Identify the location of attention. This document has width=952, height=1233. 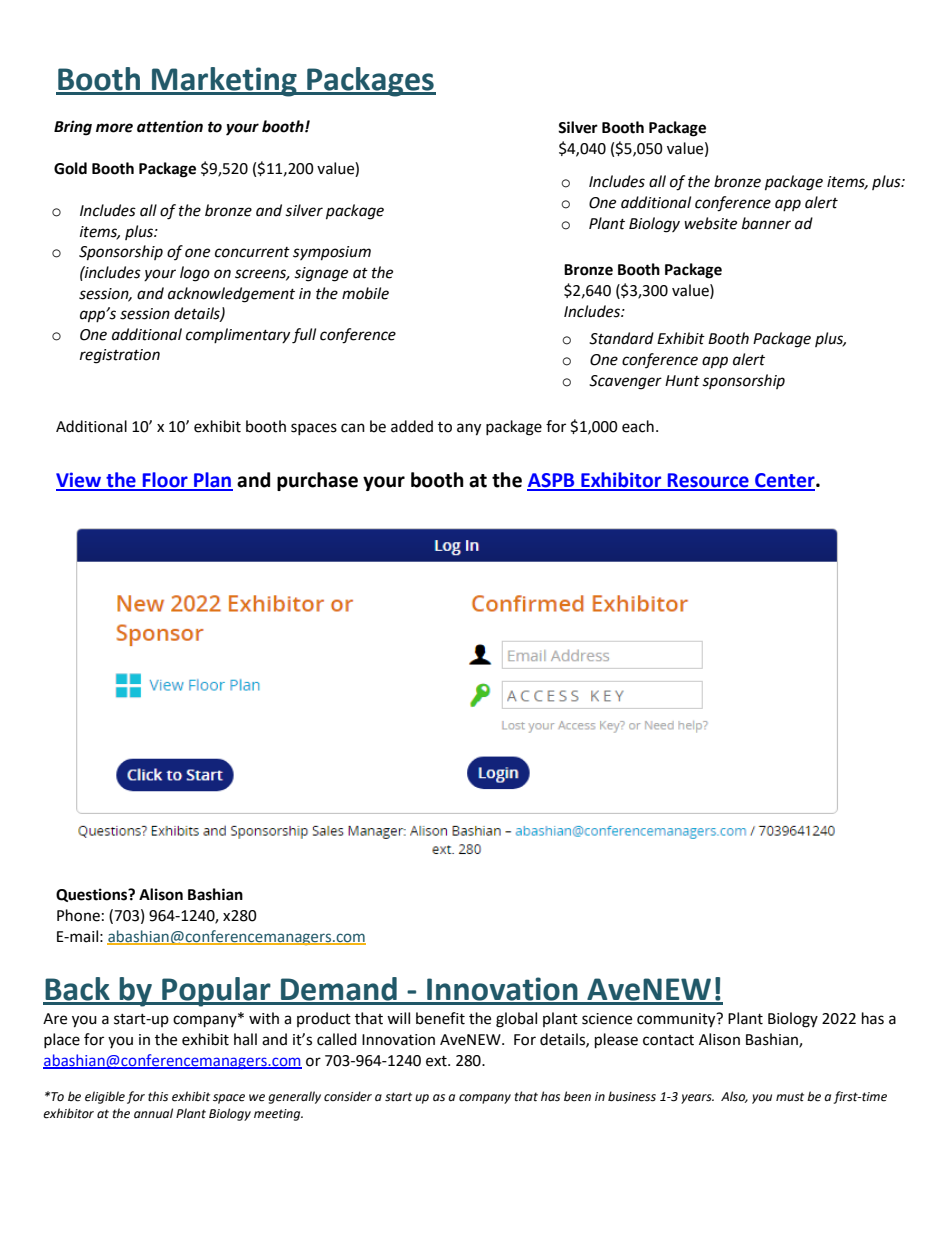
(170, 126).
